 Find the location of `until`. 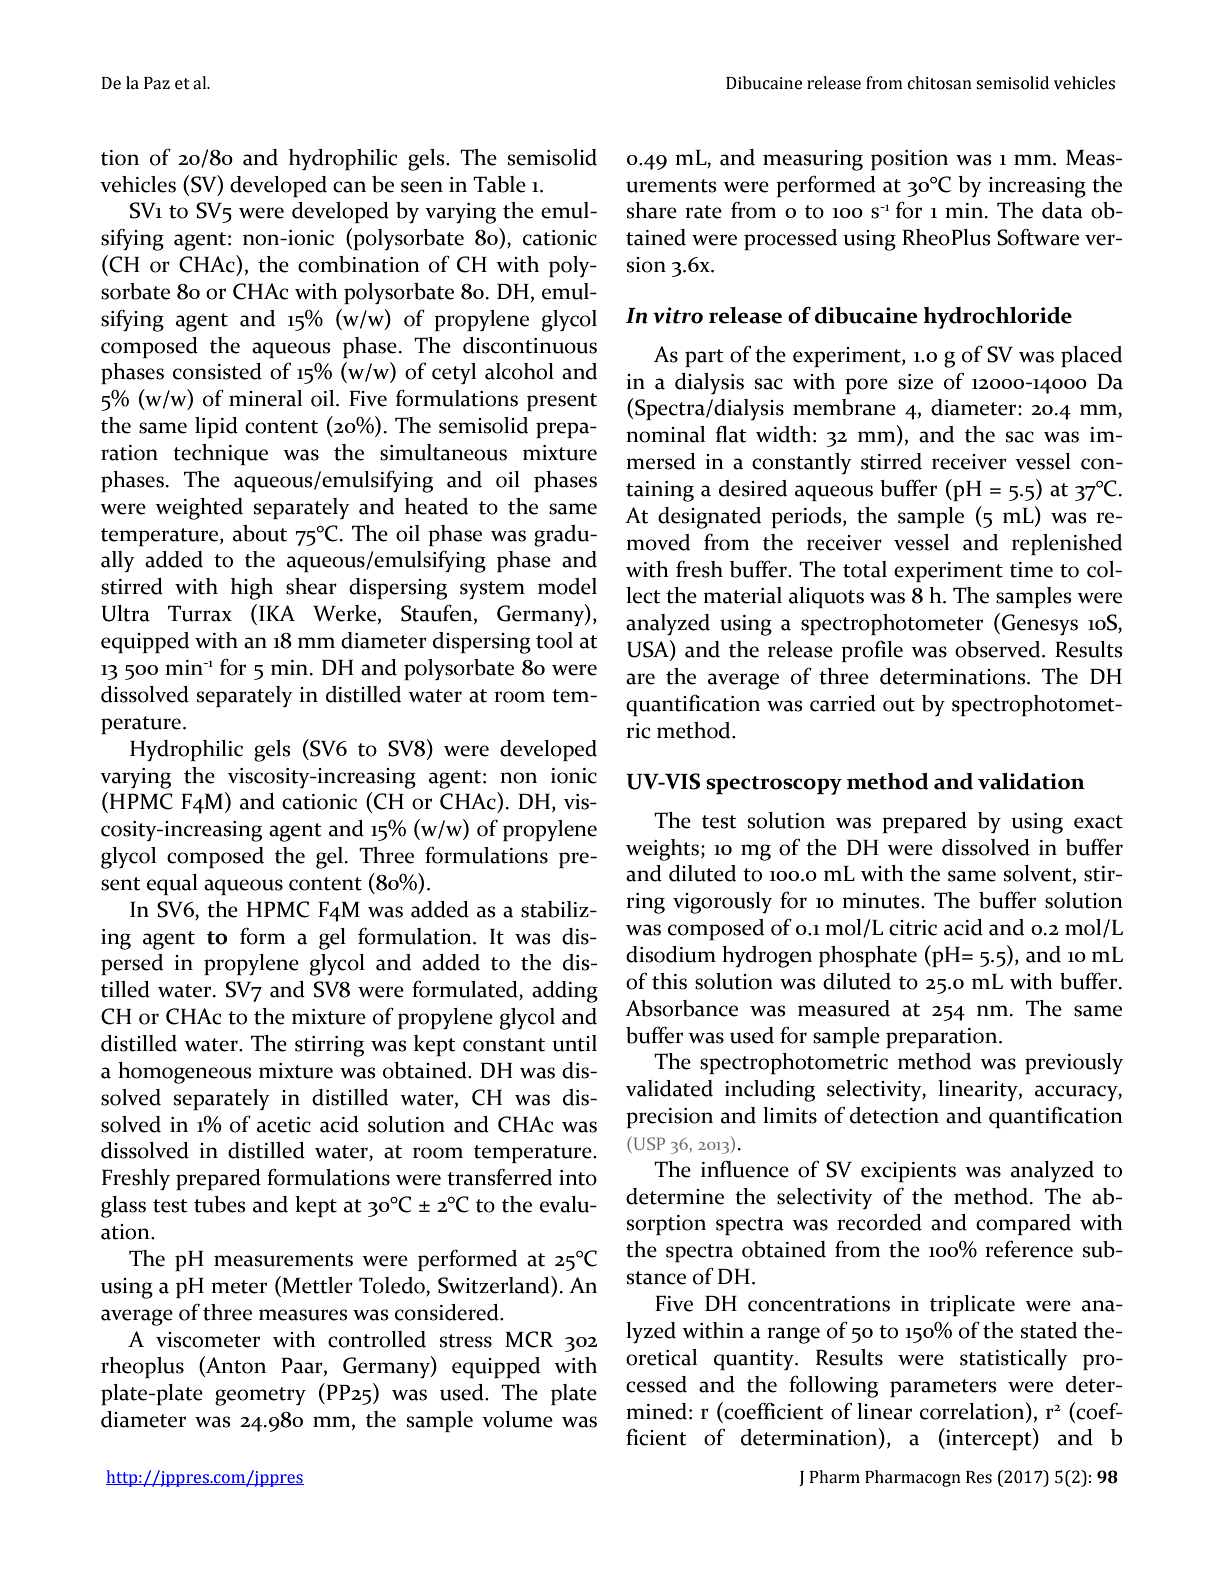

until is located at coordinates (574, 1043).
